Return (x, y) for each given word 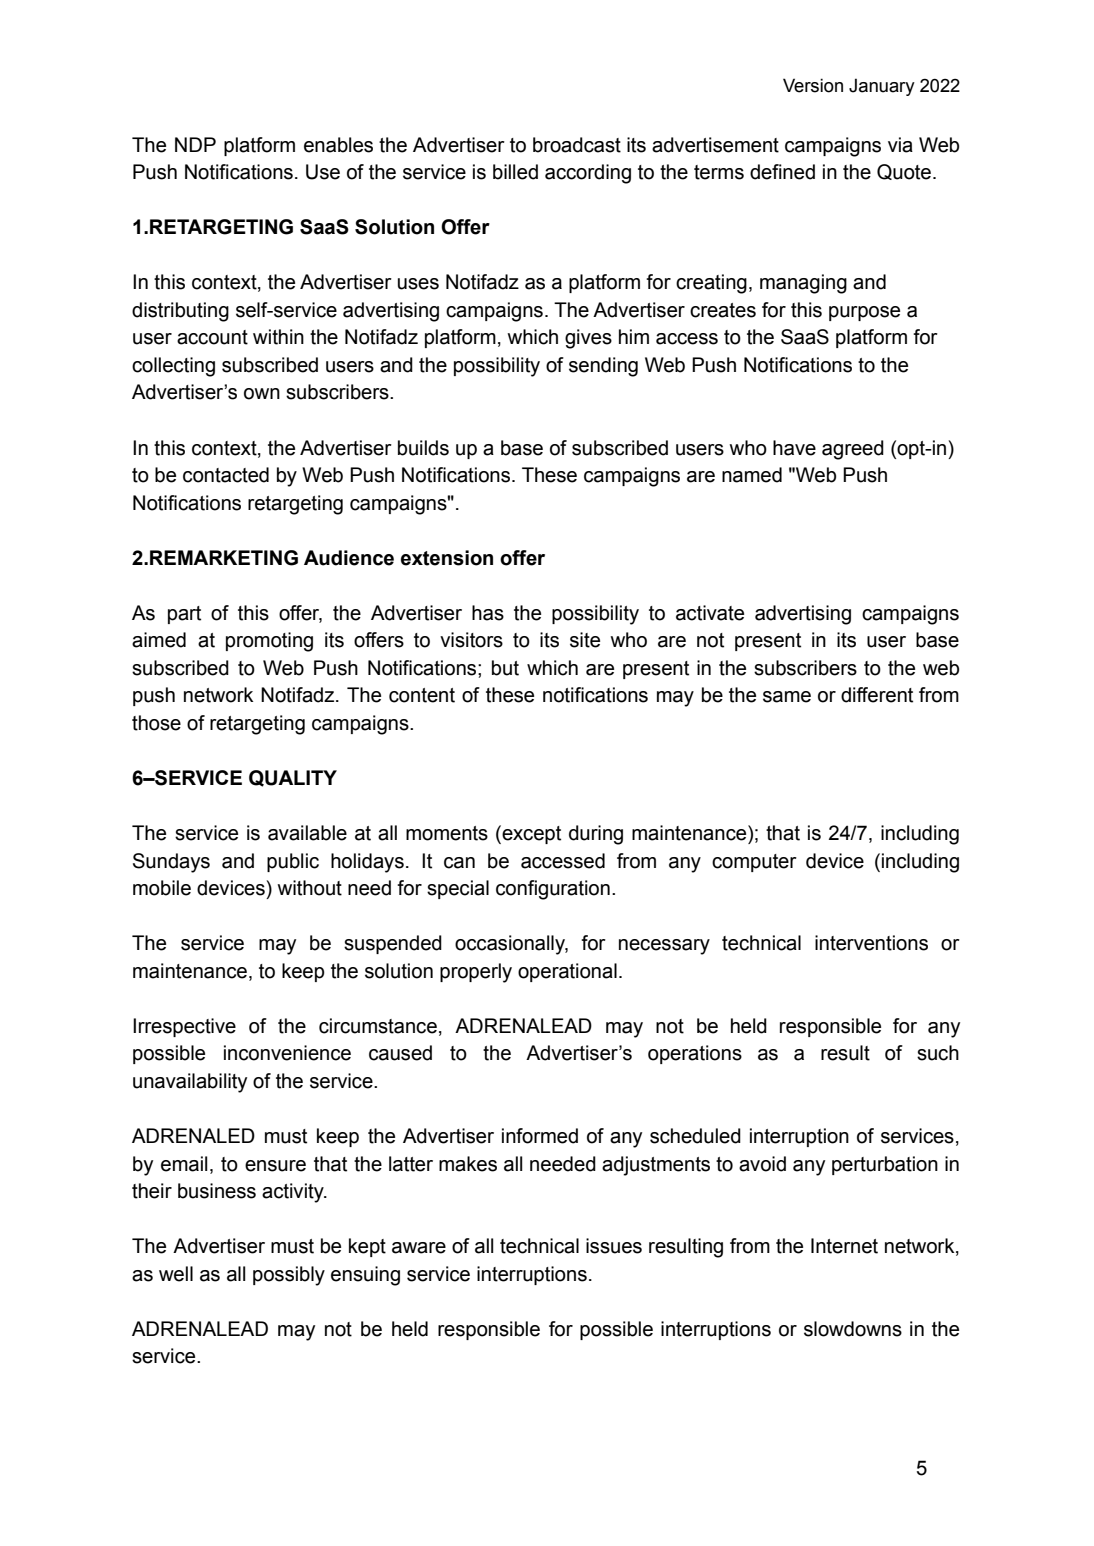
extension (447, 558)
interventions (871, 943)
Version (813, 85)
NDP (195, 144)
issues (614, 1246)
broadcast (577, 145)
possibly (289, 1276)
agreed (853, 450)
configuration (553, 890)
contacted (226, 475)
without (309, 888)
